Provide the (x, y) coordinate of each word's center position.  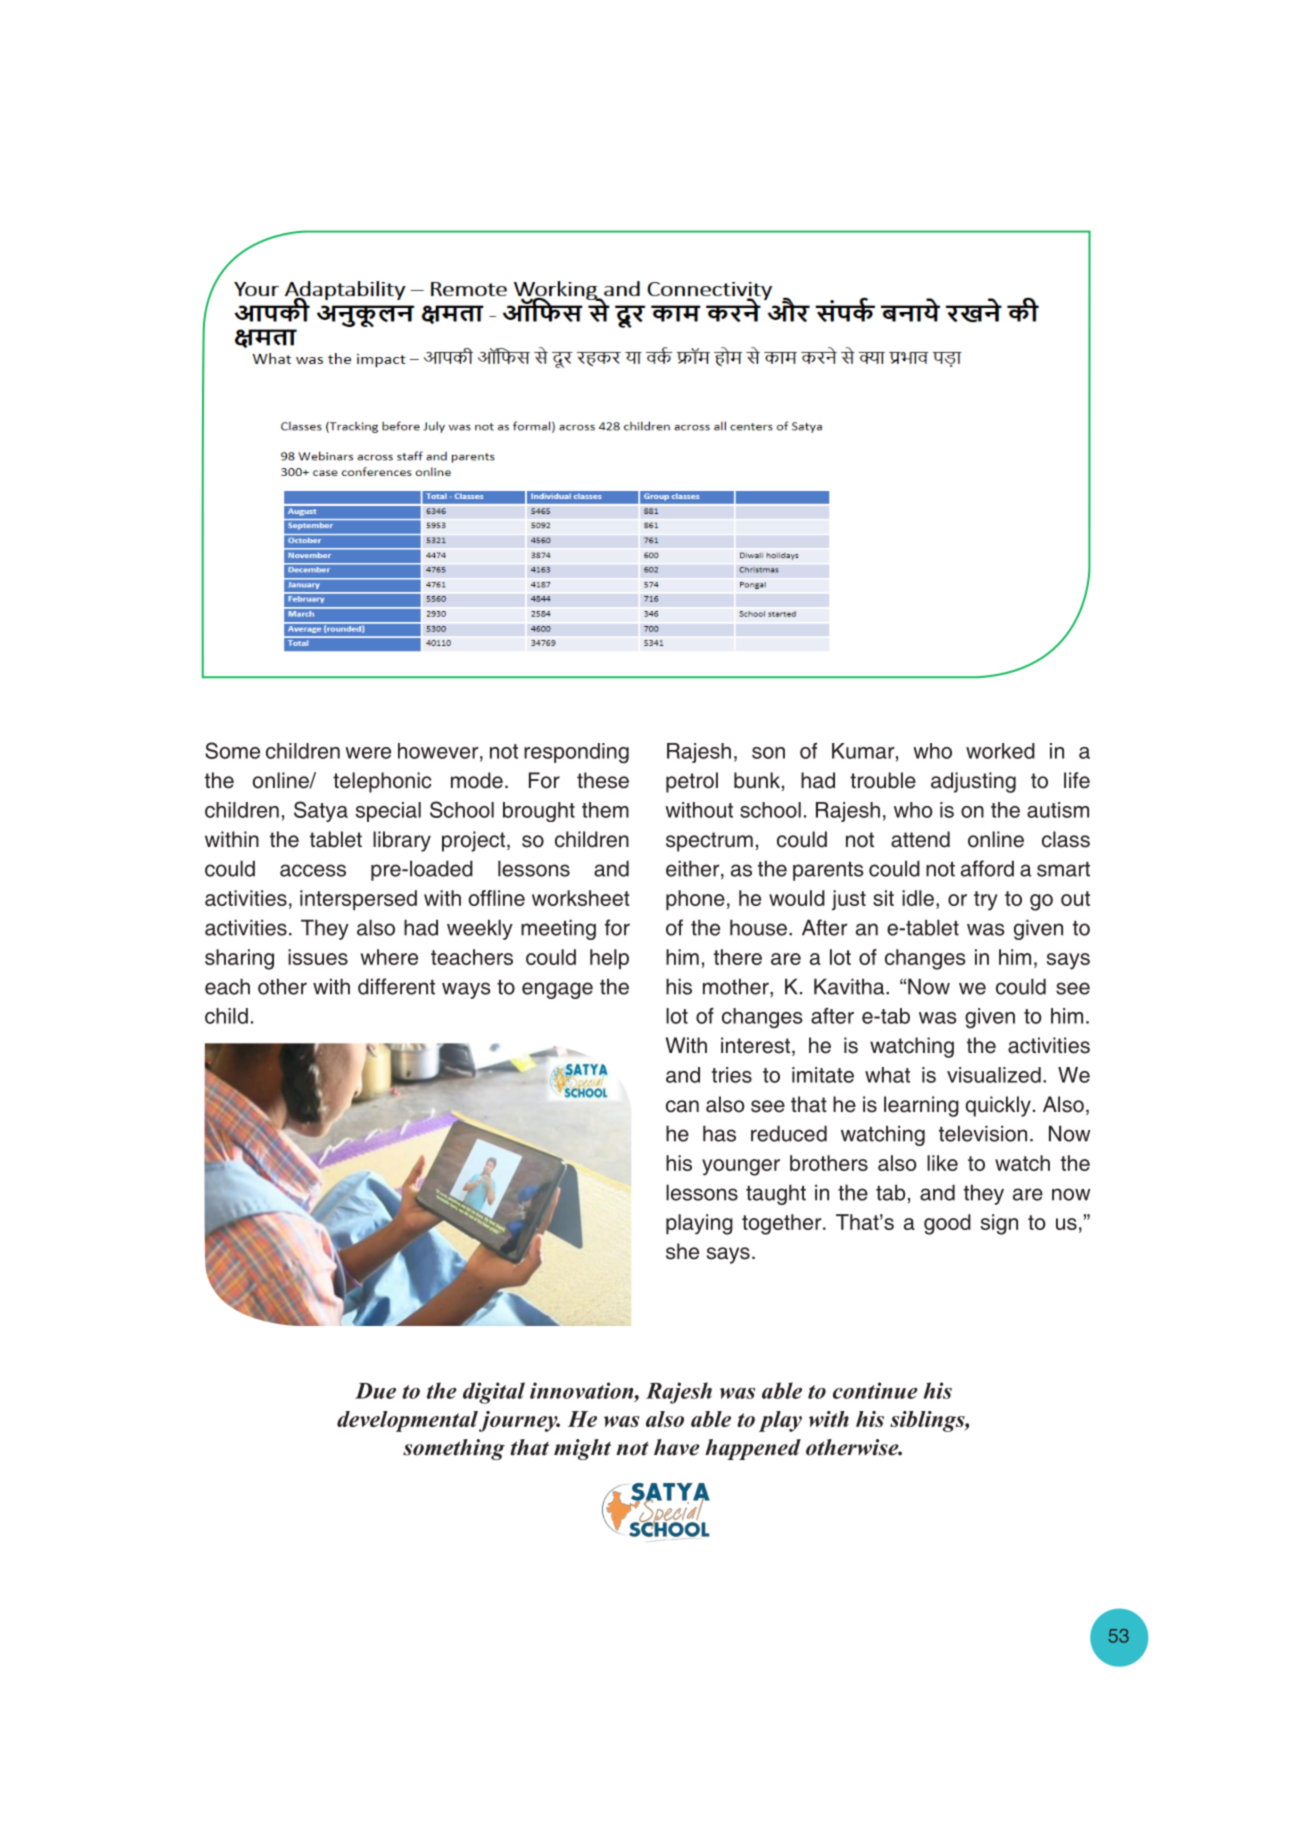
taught (776, 1194)
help (609, 959)
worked (1000, 751)
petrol (692, 782)
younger (741, 1167)
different (396, 986)
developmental (408, 1421)
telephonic (382, 782)
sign (999, 1224)
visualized (994, 1075)
